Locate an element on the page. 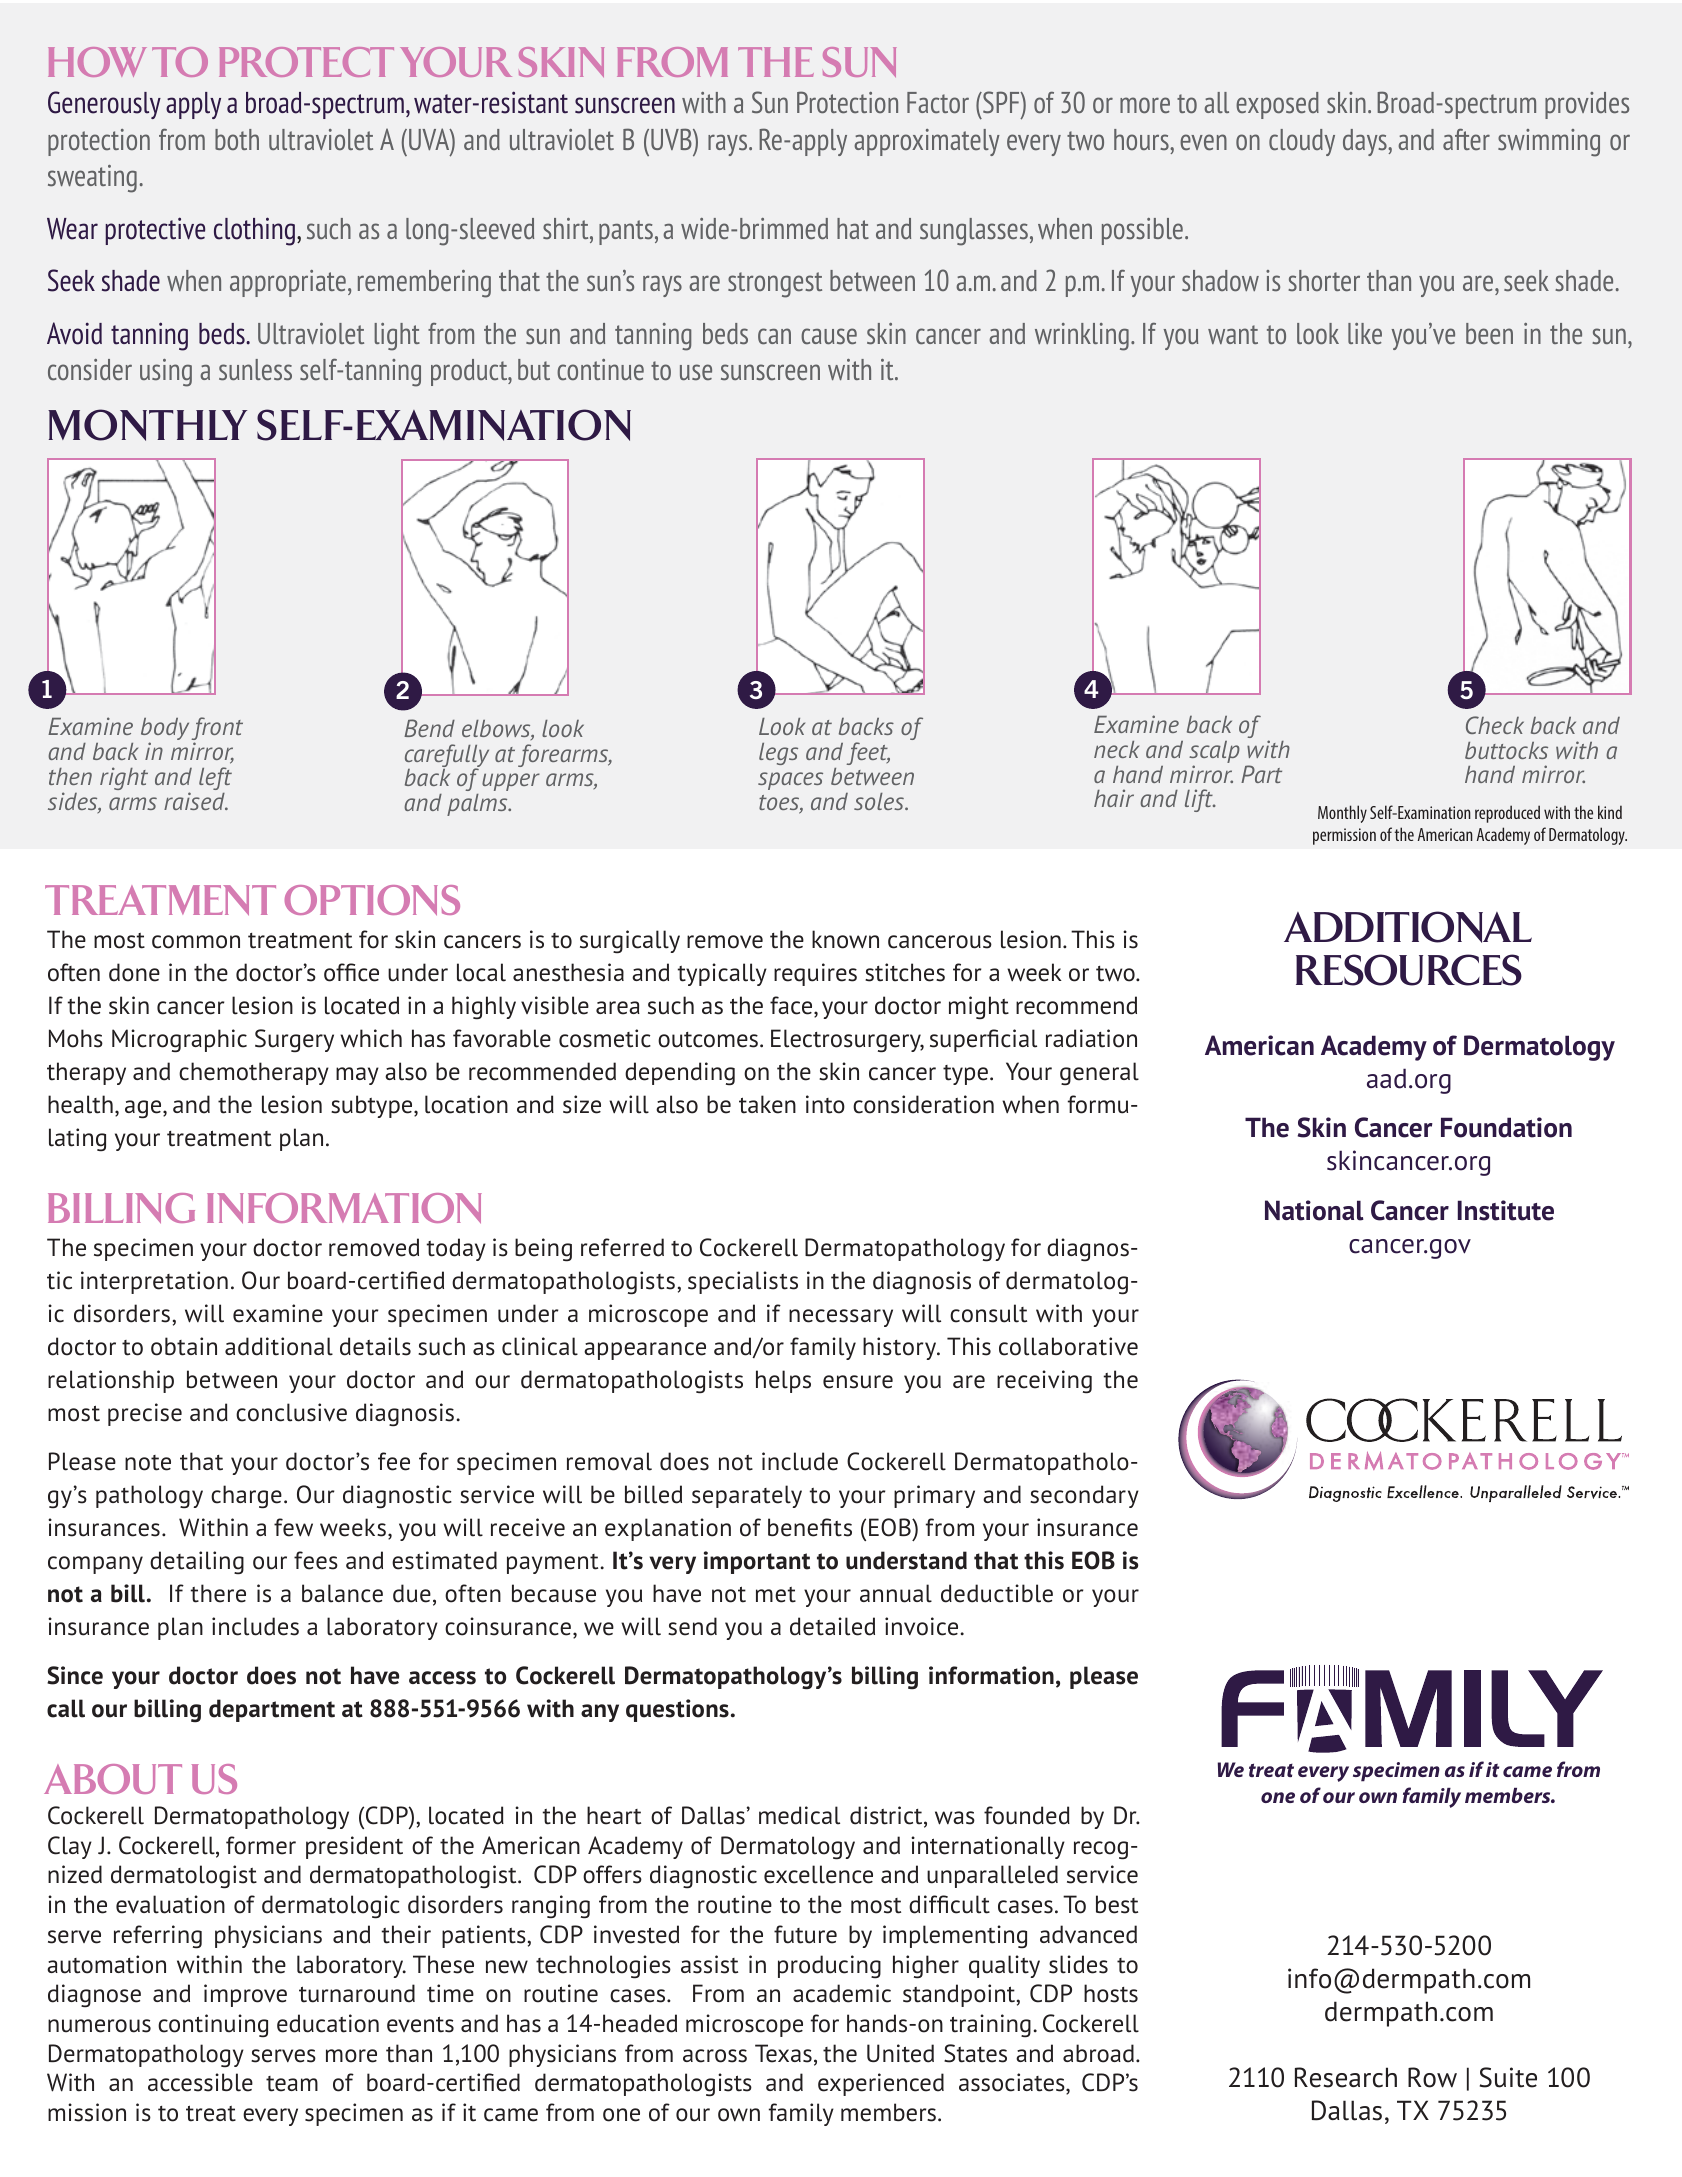 The width and height of the page is (1682, 2177). approximately is located at coordinates (927, 142).
